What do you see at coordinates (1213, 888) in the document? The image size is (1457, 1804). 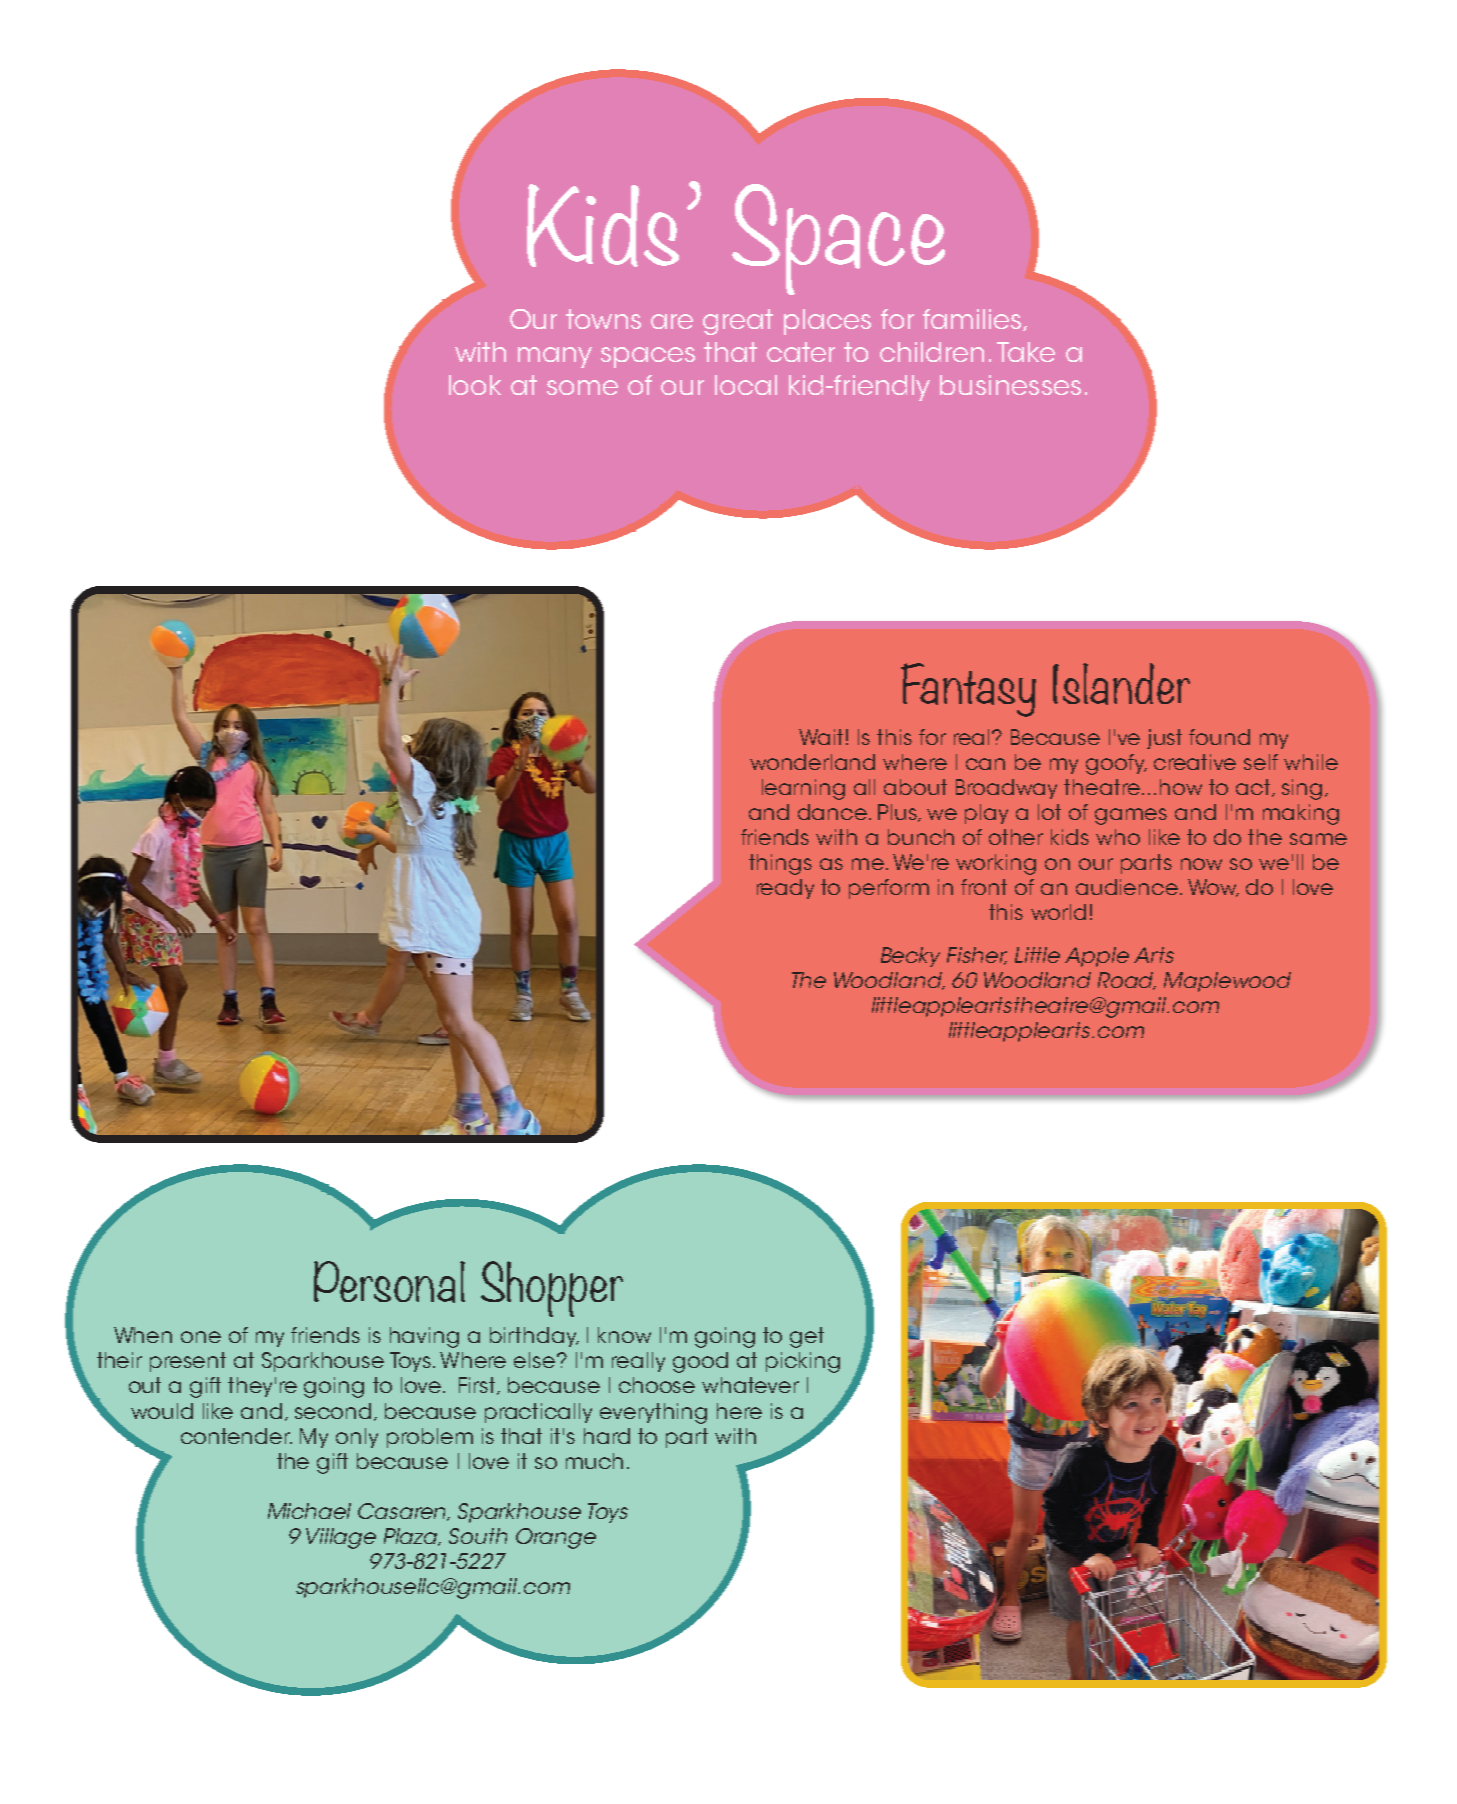 I see `Wow` at bounding box center [1213, 888].
